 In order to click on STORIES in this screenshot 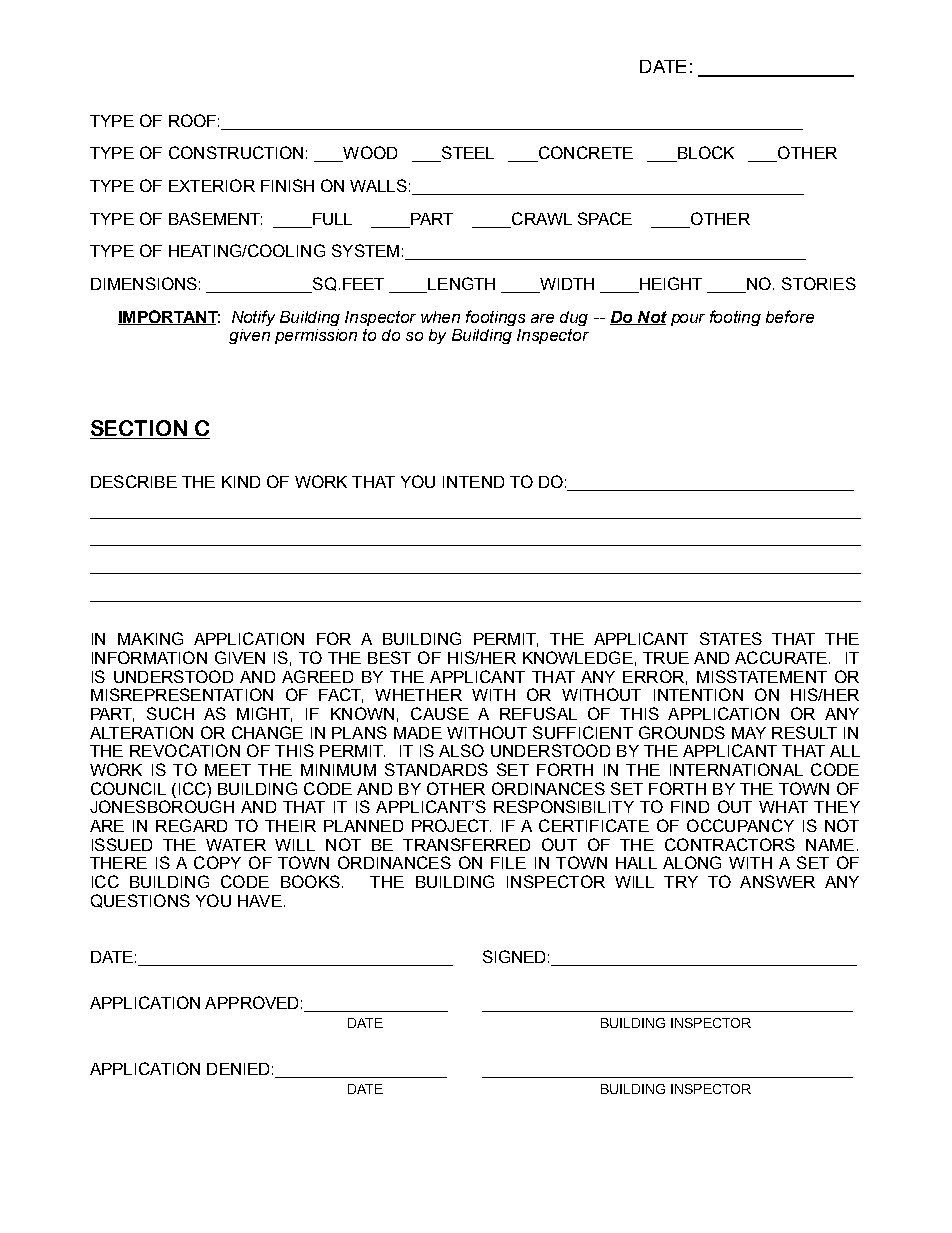, I will do `click(819, 283)`.
